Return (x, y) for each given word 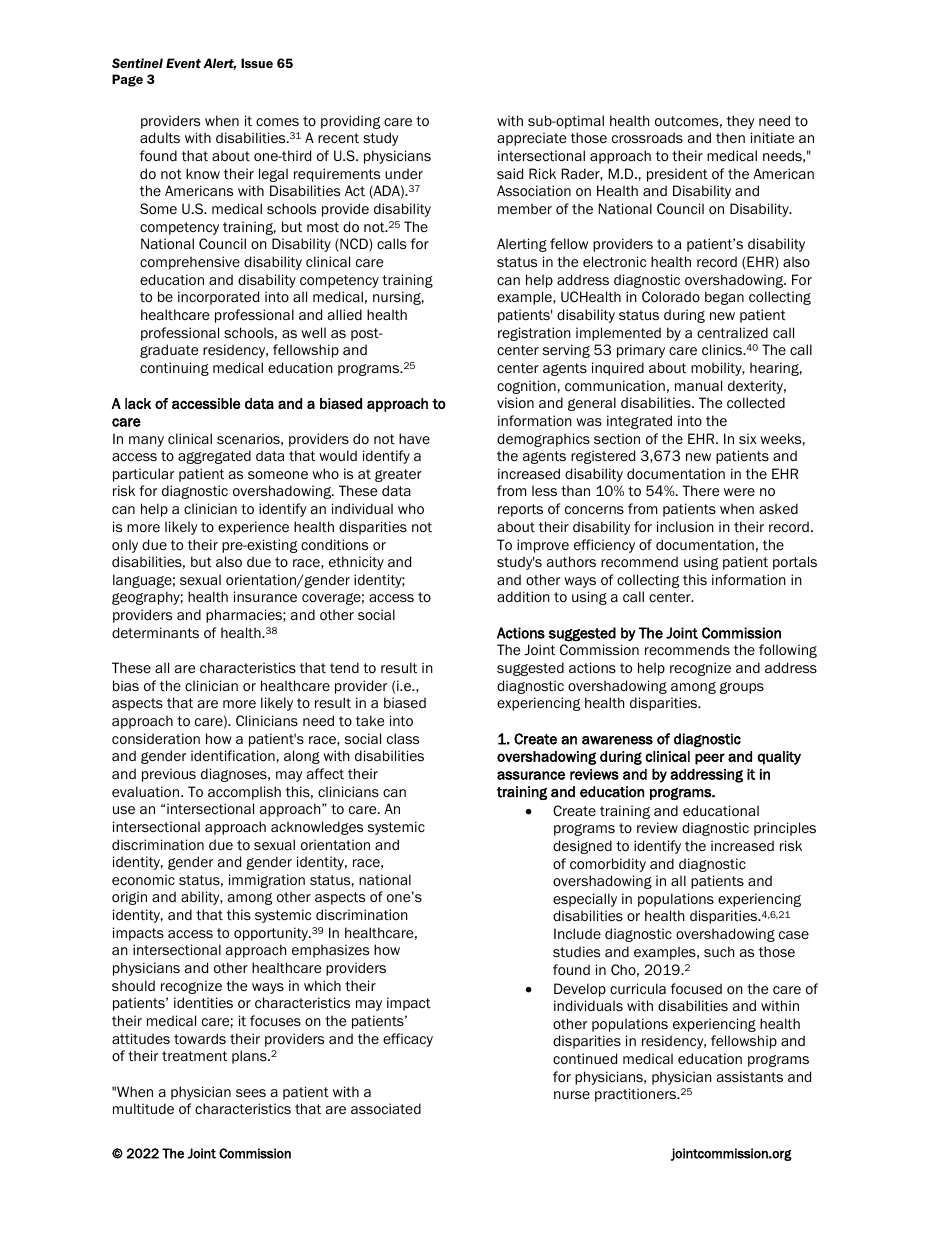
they (741, 122)
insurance (265, 597)
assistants (750, 1076)
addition (523, 596)
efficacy (408, 1040)
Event (183, 63)
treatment (194, 1056)
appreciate (531, 139)
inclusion (685, 526)
